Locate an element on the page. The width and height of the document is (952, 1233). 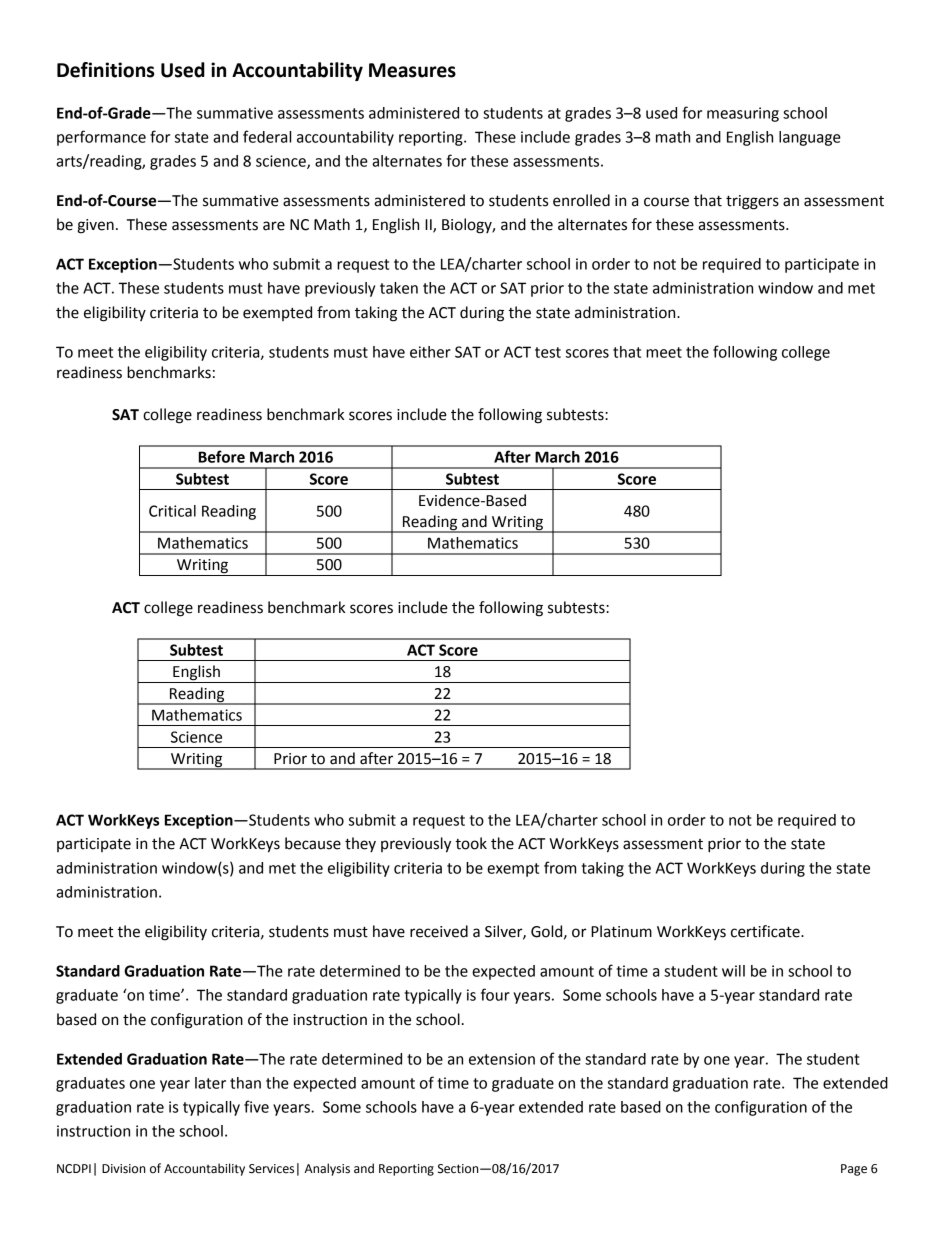
either is located at coordinates (430, 352).
